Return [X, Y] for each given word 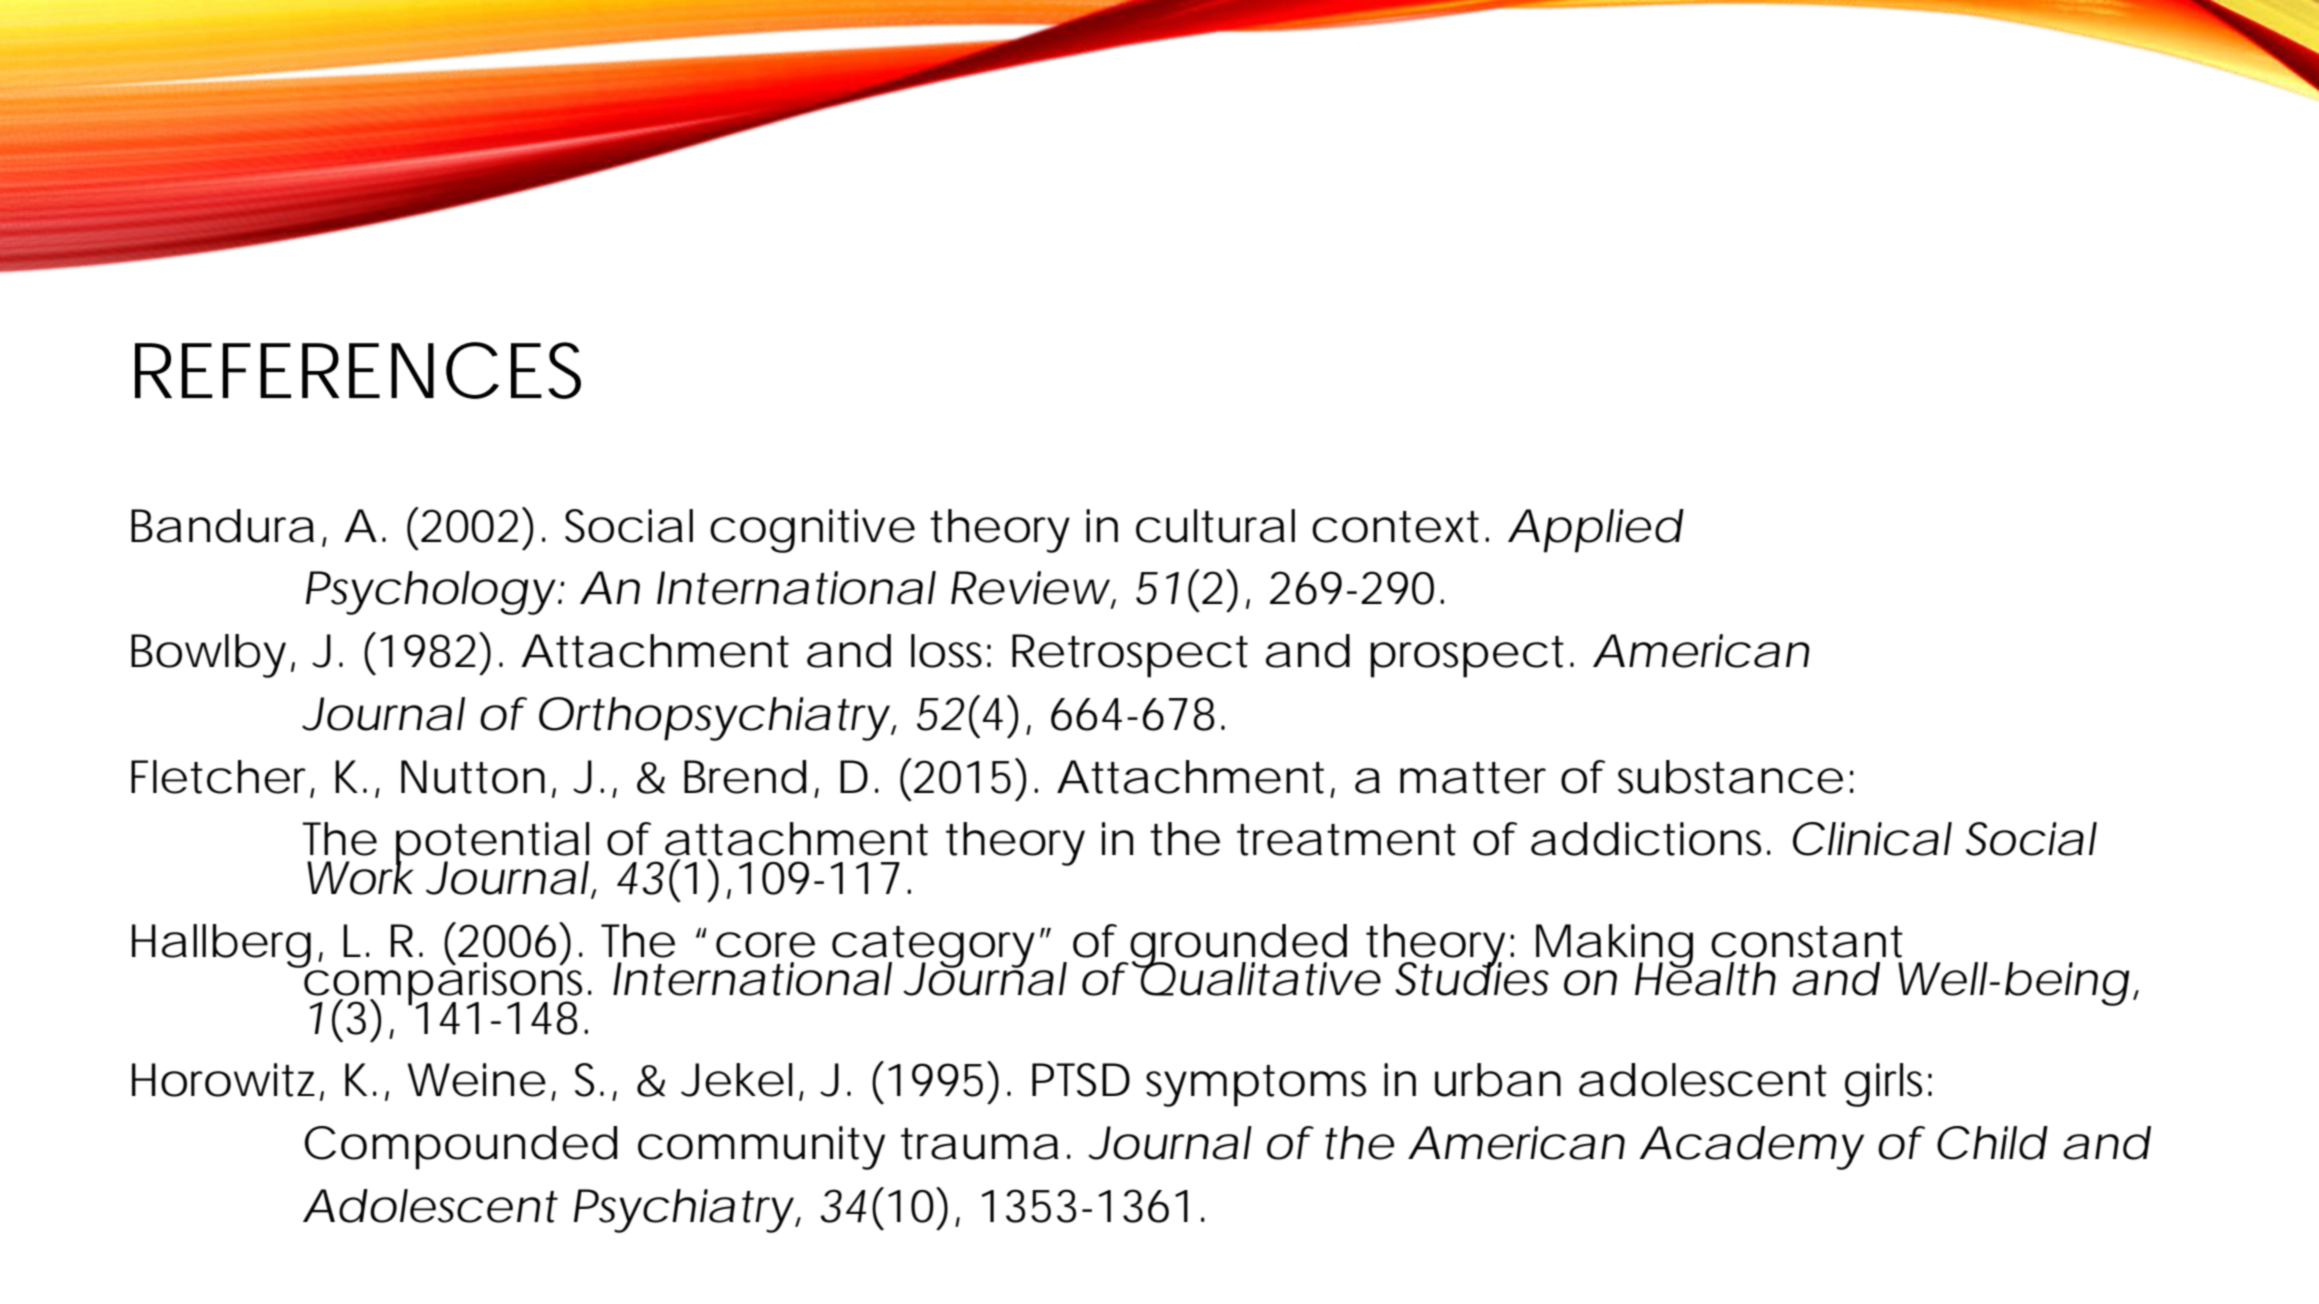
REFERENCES [358, 370]
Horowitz [223, 1080]
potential [492, 845]
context [1395, 527]
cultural [1215, 526]
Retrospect [1130, 656]
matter [1473, 778]
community [761, 1148]
